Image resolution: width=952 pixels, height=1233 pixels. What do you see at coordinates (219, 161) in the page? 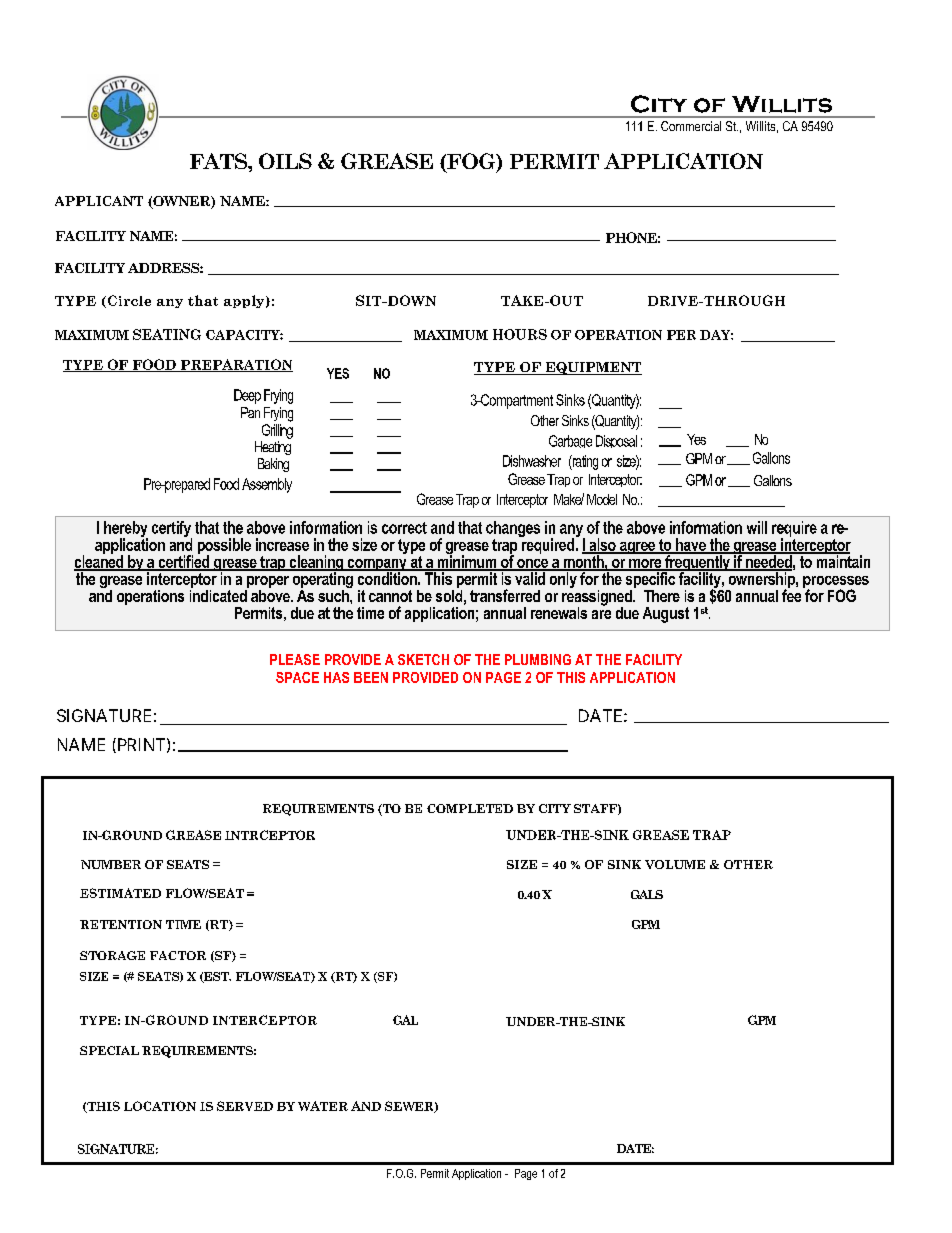
I see `FATS` at bounding box center [219, 161].
